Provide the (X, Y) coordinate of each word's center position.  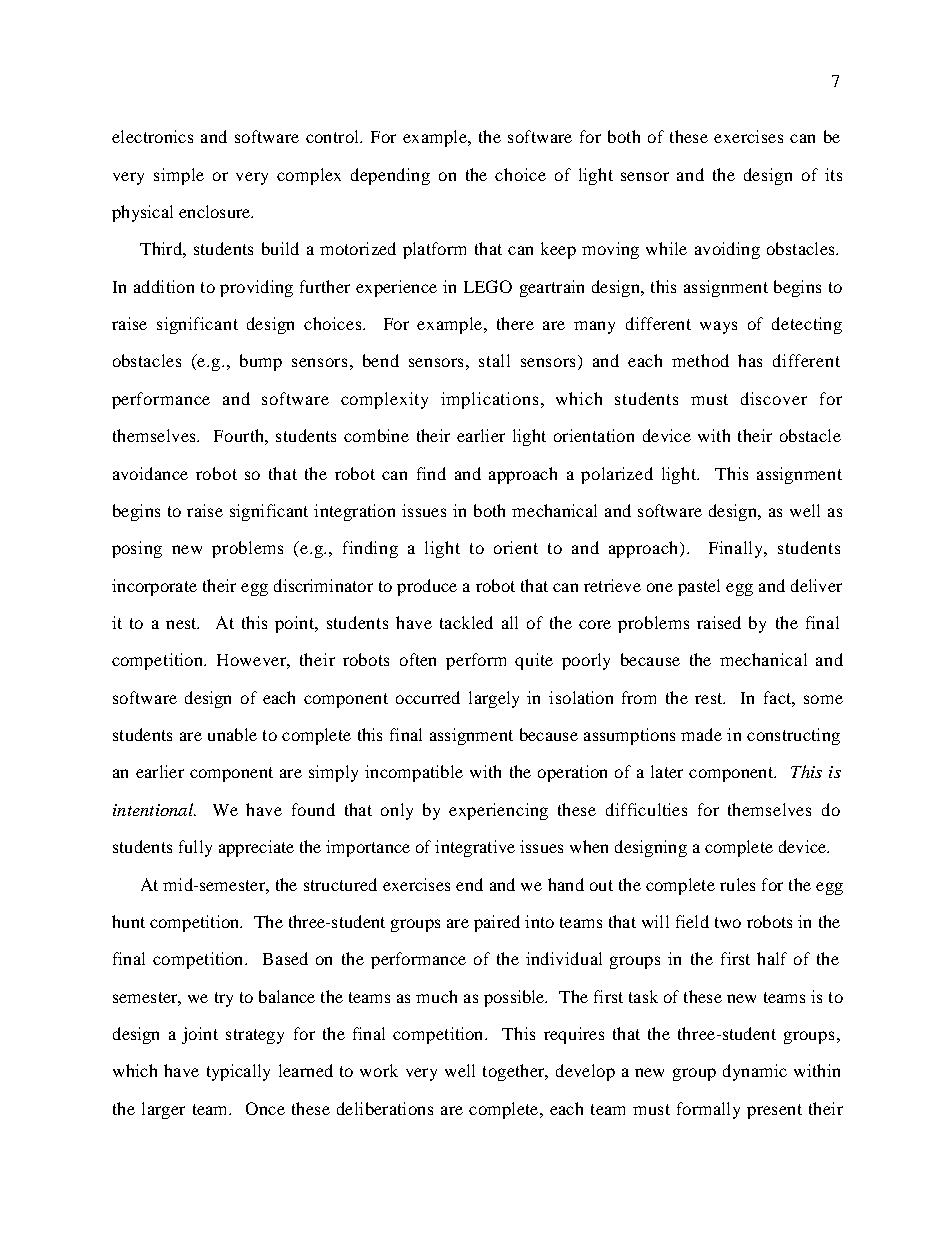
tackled (466, 622)
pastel (699, 587)
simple (179, 176)
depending (390, 176)
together (515, 1072)
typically (238, 1072)
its (833, 174)
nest (182, 623)
